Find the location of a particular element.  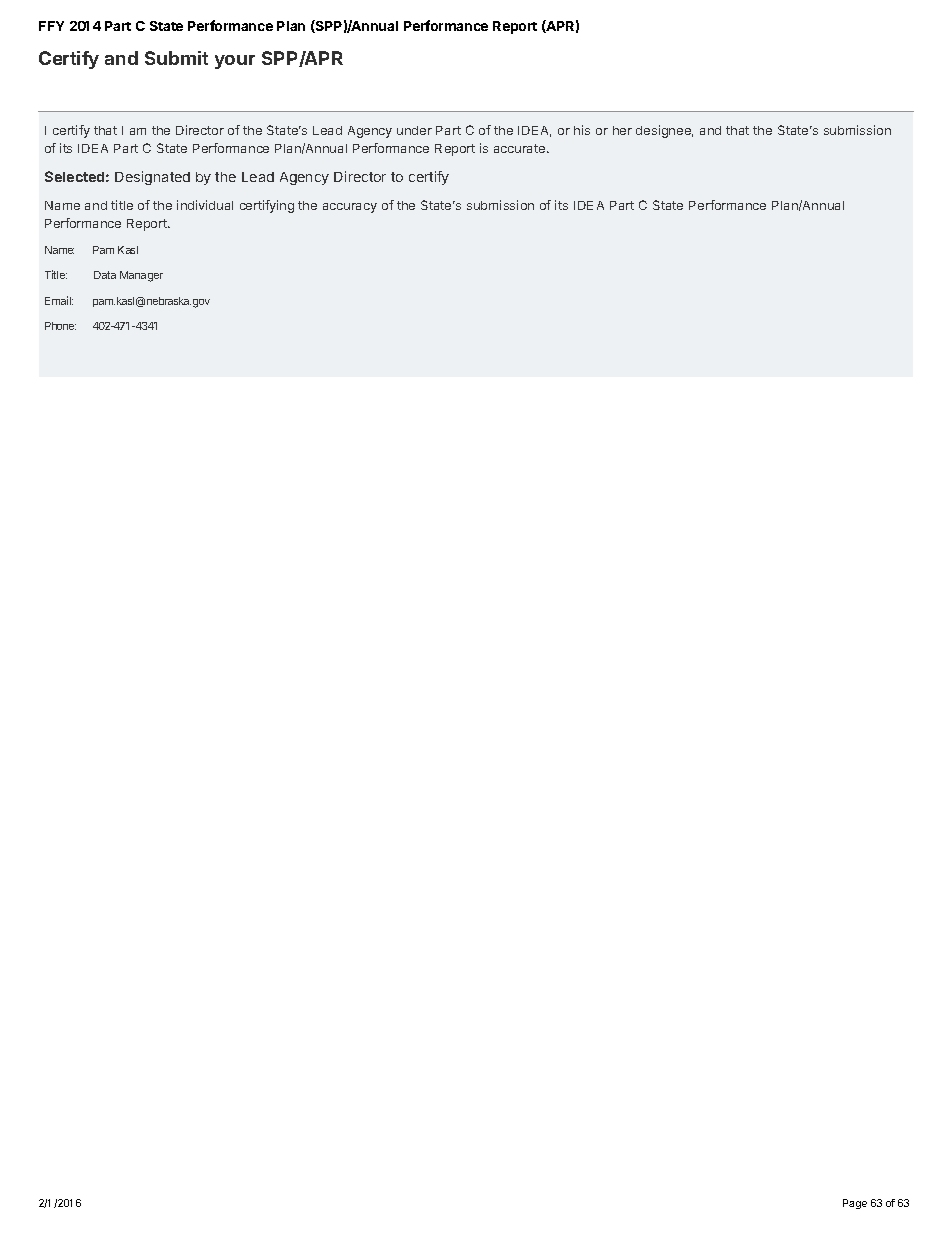

accurate is located at coordinates (521, 148).
